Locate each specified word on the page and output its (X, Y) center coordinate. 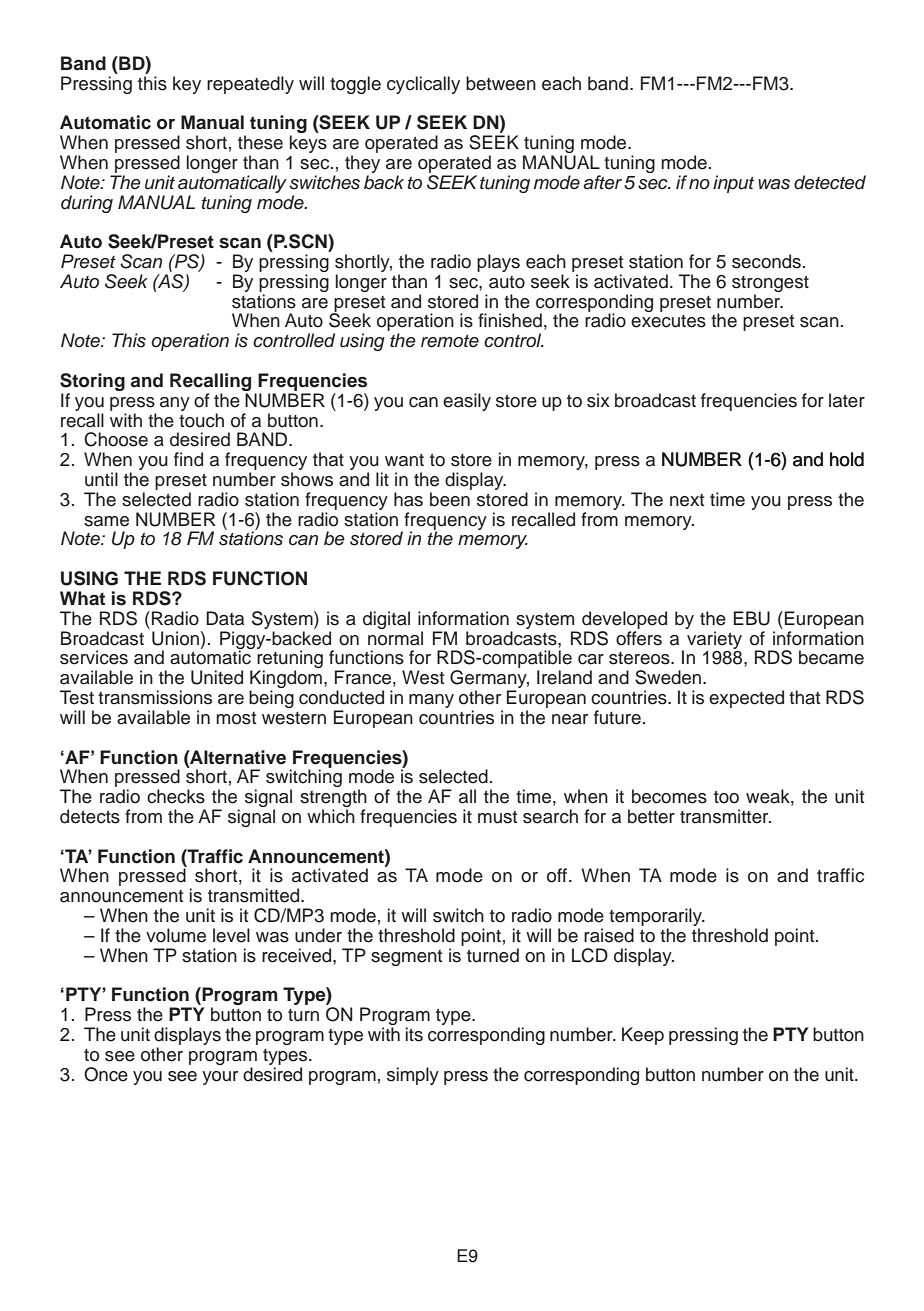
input (733, 184)
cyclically (423, 85)
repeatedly (250, 85)
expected (746, 699)
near (570, 719)
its (414, 1034)
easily (467, 402)
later (847, 400)
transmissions (155, 697)
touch (201, 420)
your (220, 1078)
